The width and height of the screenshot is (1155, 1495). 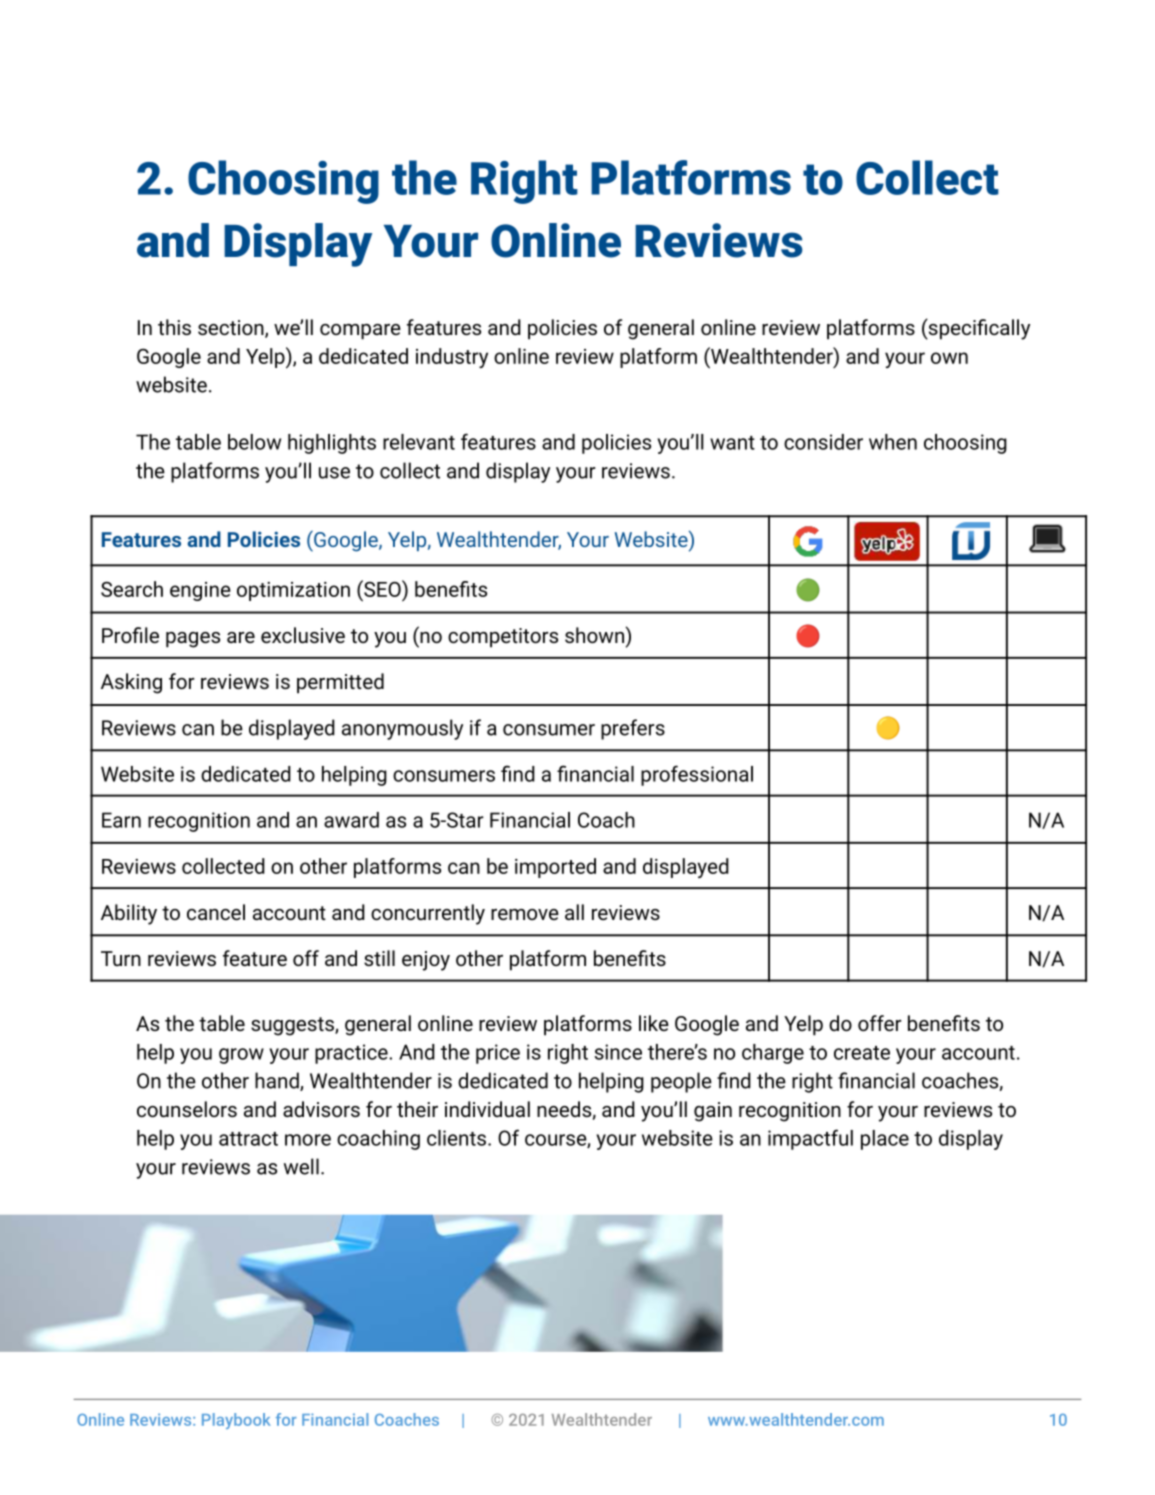 I want to click on Playbook, so click(x=236, y=1421).
